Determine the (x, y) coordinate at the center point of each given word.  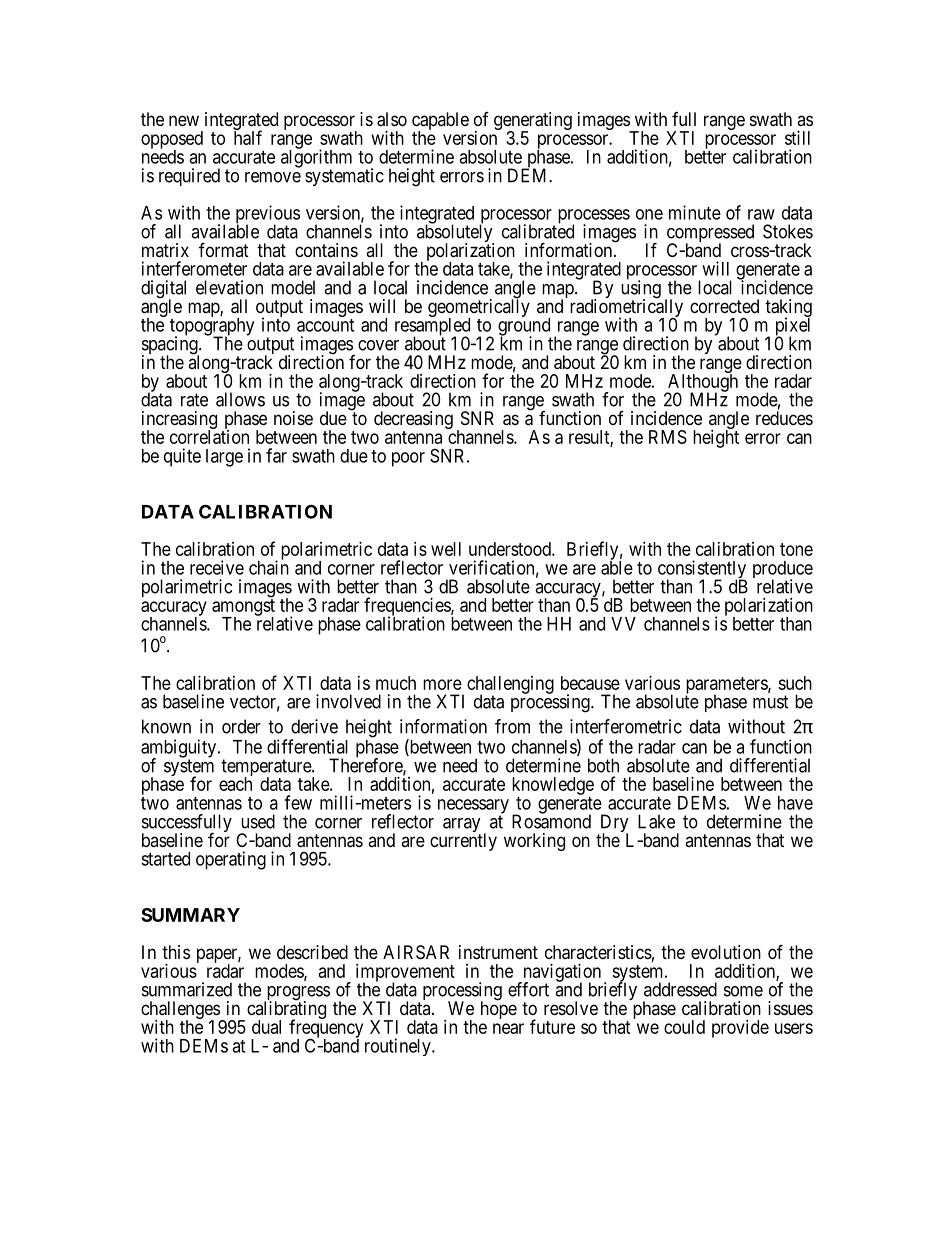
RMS (668, 437)
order (241, 726)
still (797, 138)
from (512, 726)
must (771, 702)
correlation (209, 436)
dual (266, 1027)
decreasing (413, 421)
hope (499, 1009)
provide (740, 1029)
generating (533, 122)
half (248, 137)
